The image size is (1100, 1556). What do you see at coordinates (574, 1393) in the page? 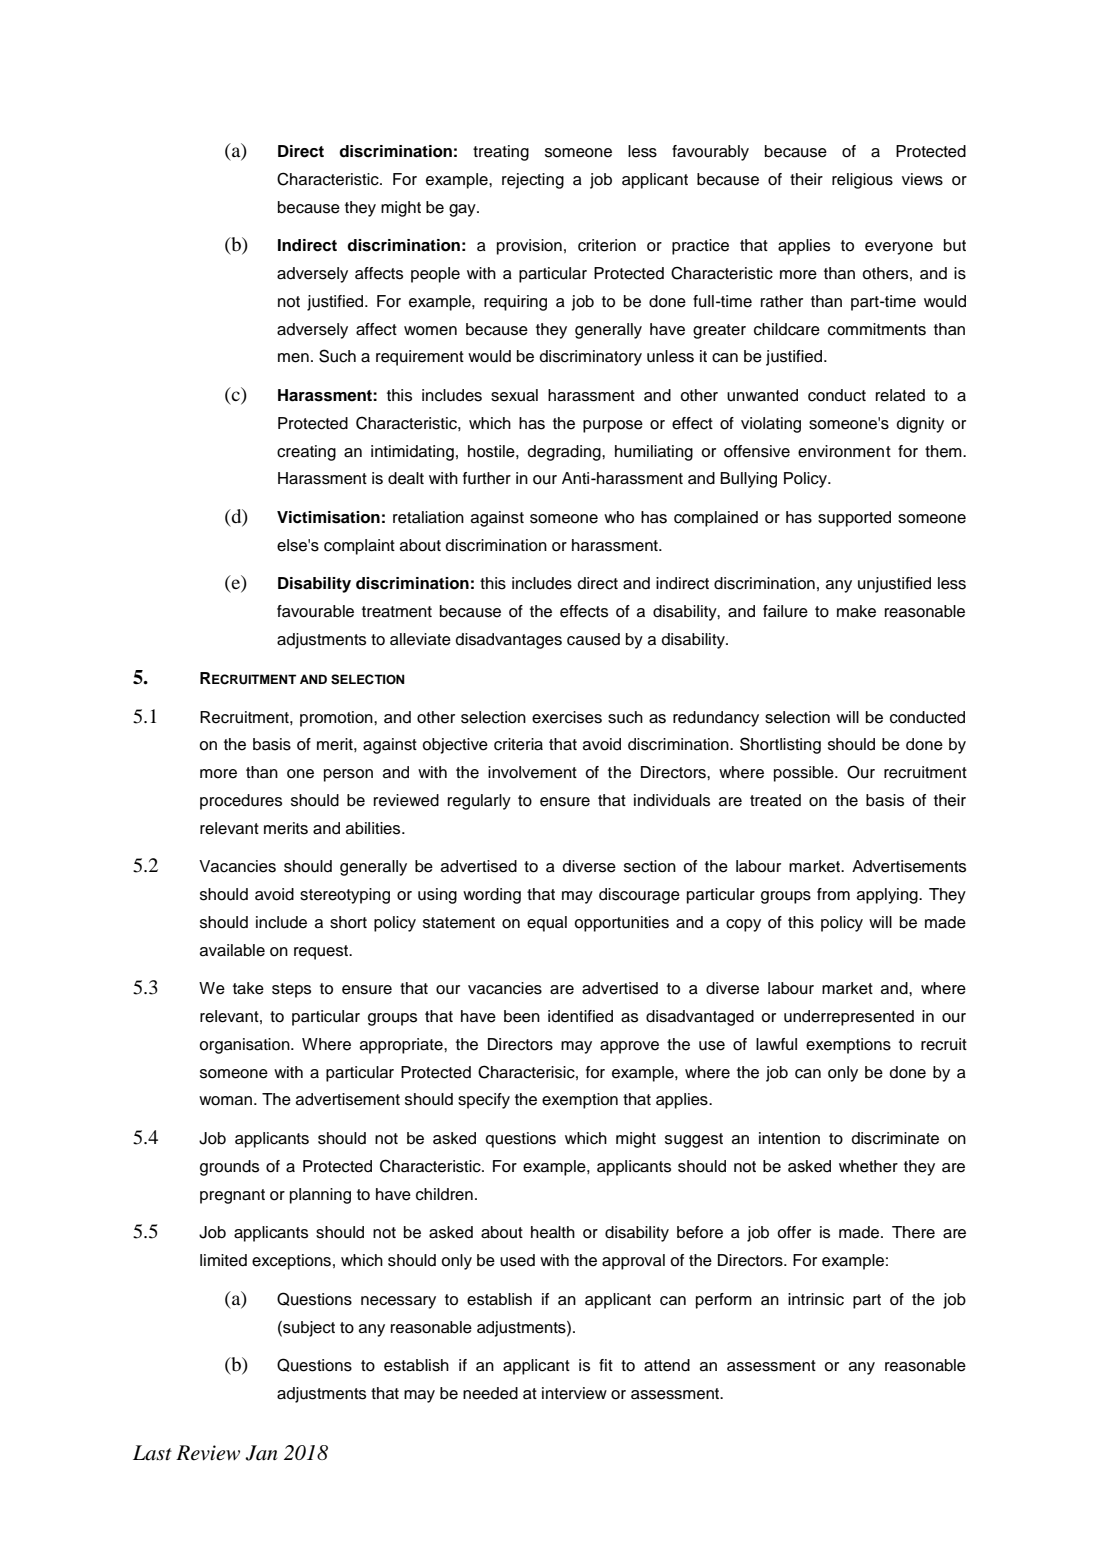
I see `interview` at bounding box center [574, 1393].
